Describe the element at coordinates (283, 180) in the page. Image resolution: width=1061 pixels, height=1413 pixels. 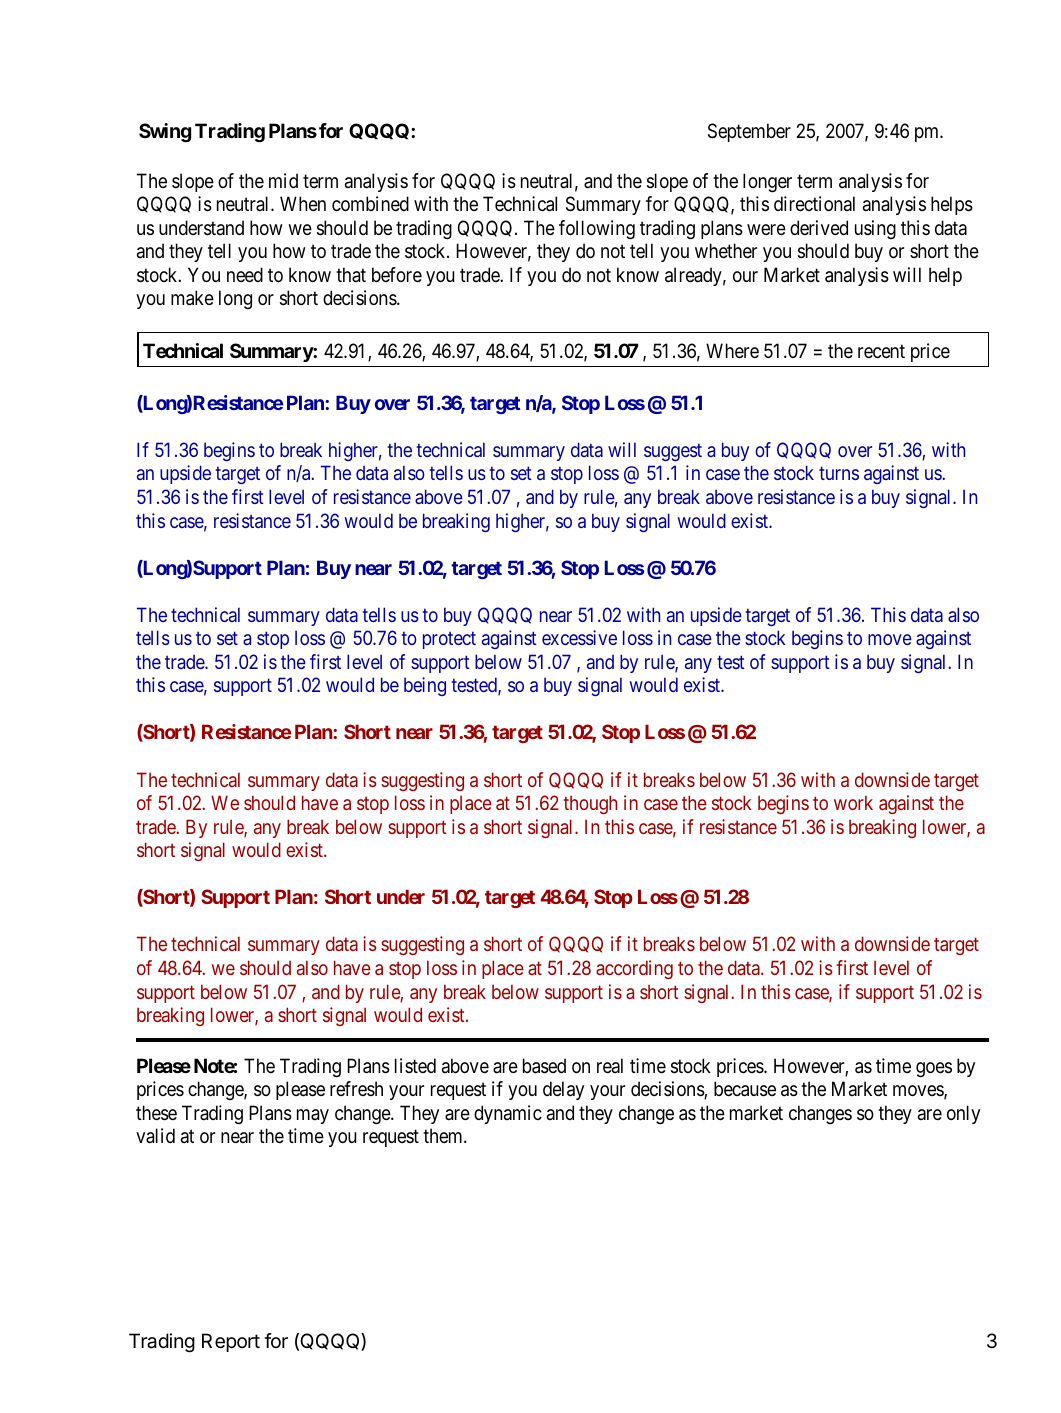
I see `mid` at that location.
